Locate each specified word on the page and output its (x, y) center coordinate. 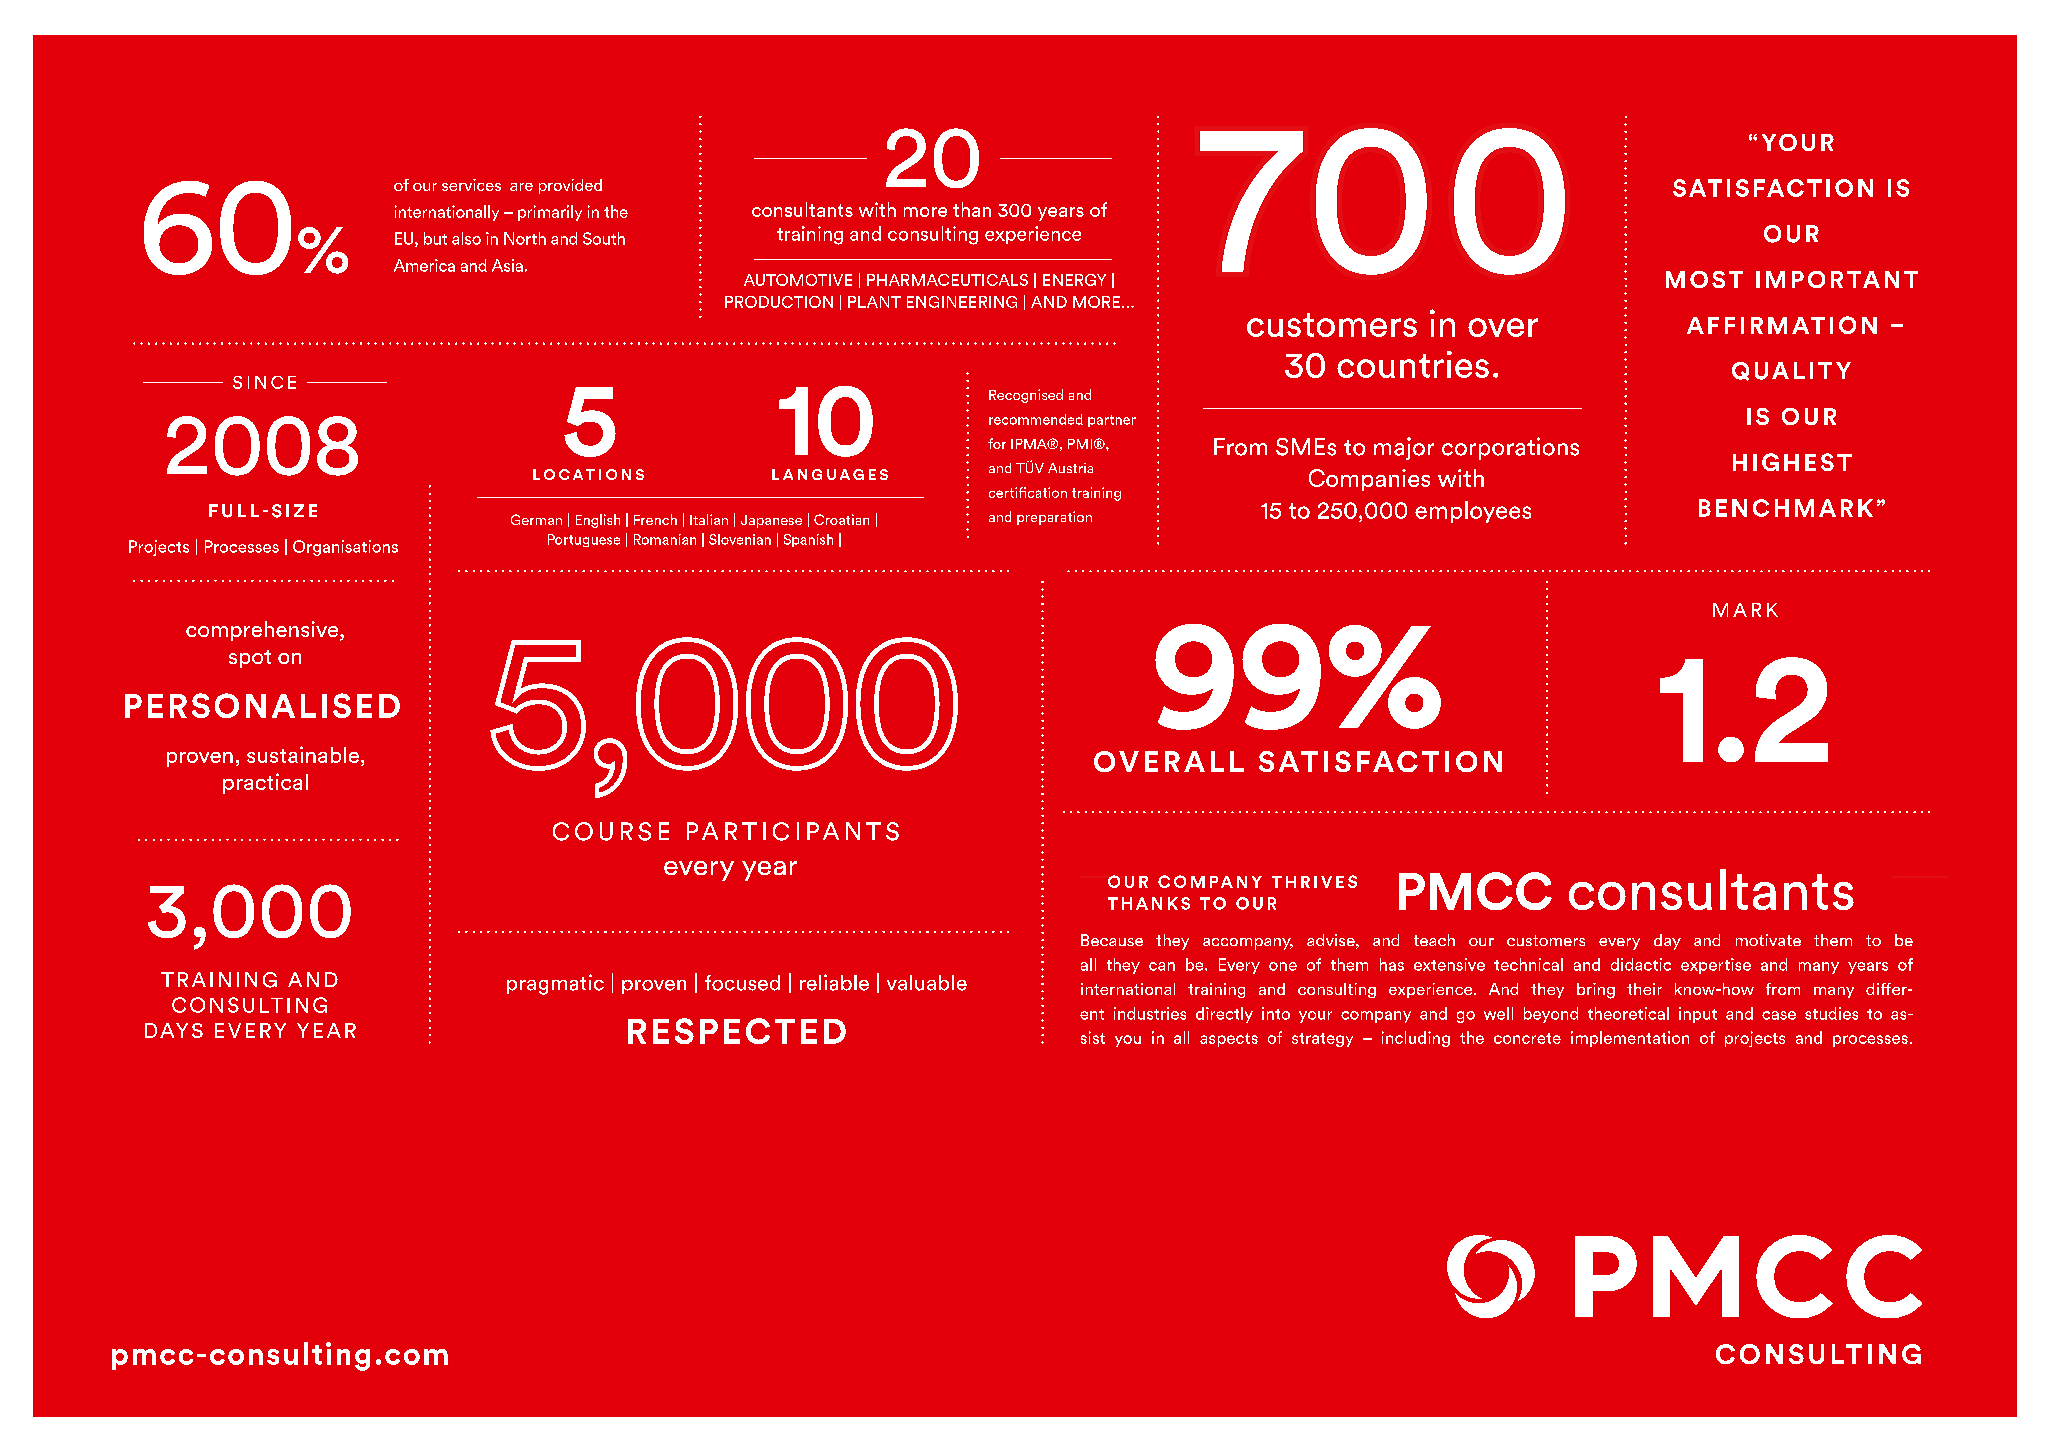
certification (1028, 492)
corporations (1510, 448)
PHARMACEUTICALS (947, 280)
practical (265, 783)
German (536, 519)
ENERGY (1074, 280)
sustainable (304, 756)
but (435, 238)
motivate (1768, 940)
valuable (927, 983)
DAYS (174, 1030)
